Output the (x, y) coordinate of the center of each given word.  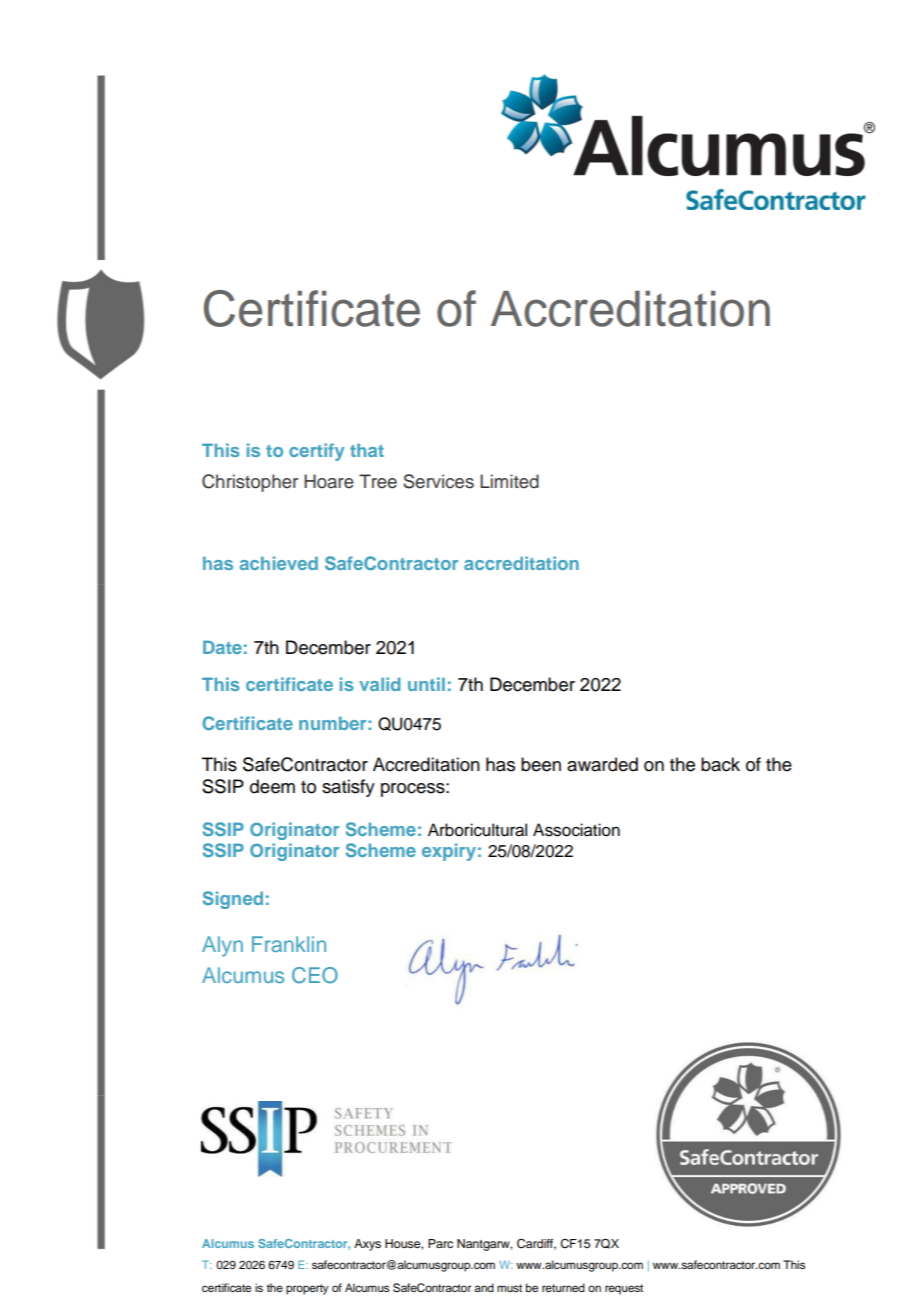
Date (222, 647)
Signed (233, 900)
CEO (315, 975)
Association (576, 830)
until (426, 684)
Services (438, 481)
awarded (602, 764)
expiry (449, 852)
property (307, 1289)
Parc (440, 1243)
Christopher (250, 483)
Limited (509, 481)
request (624, 1289)
